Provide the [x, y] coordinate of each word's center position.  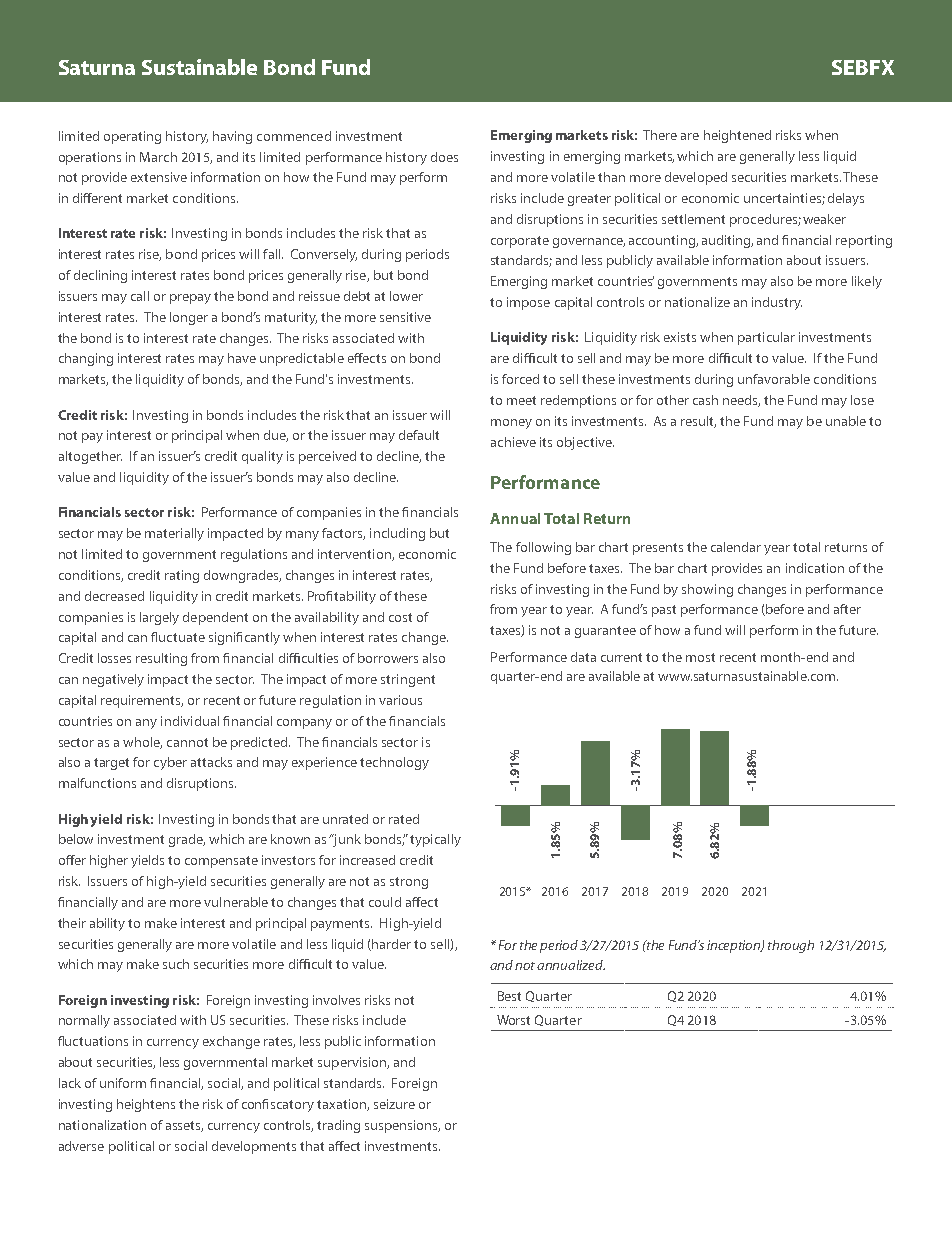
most [700, 657]
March [158, 157]
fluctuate [178, 637]
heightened [737, 136]
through [791, 946]
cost [400, 617]
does [444, 157]
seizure [394, 1104]
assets [184, 1126]
